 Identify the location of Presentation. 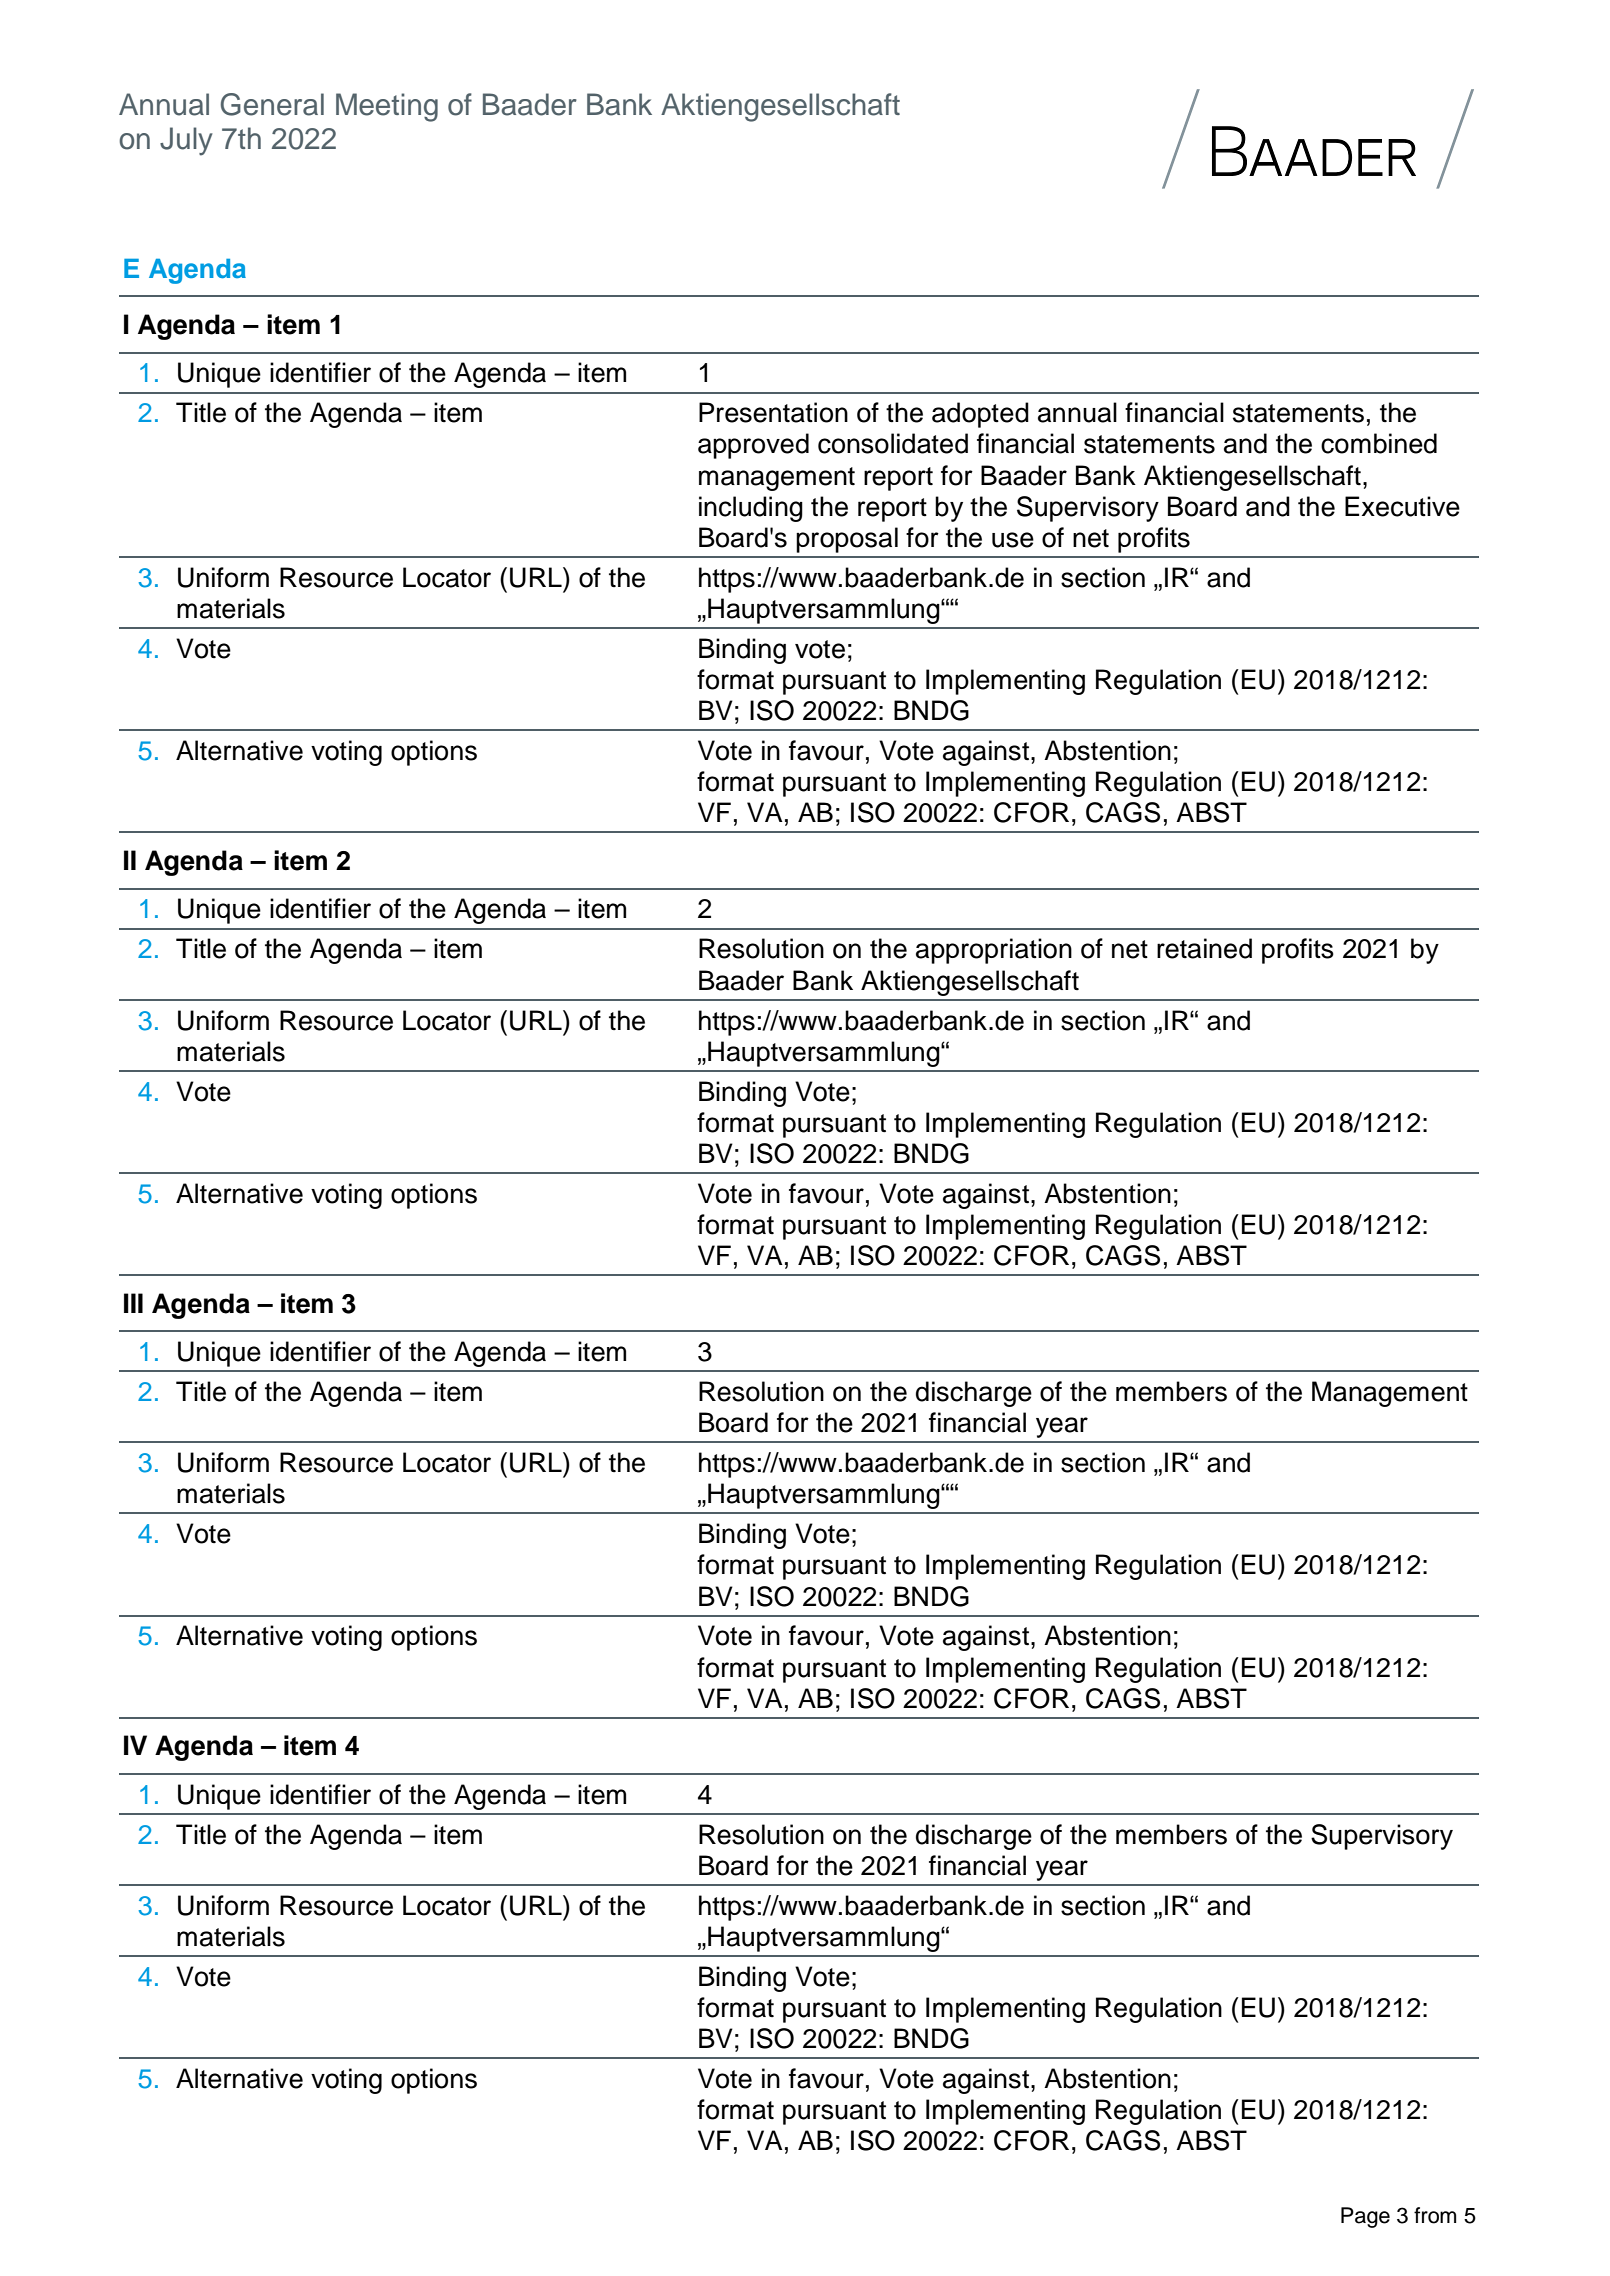
(773, 412).
